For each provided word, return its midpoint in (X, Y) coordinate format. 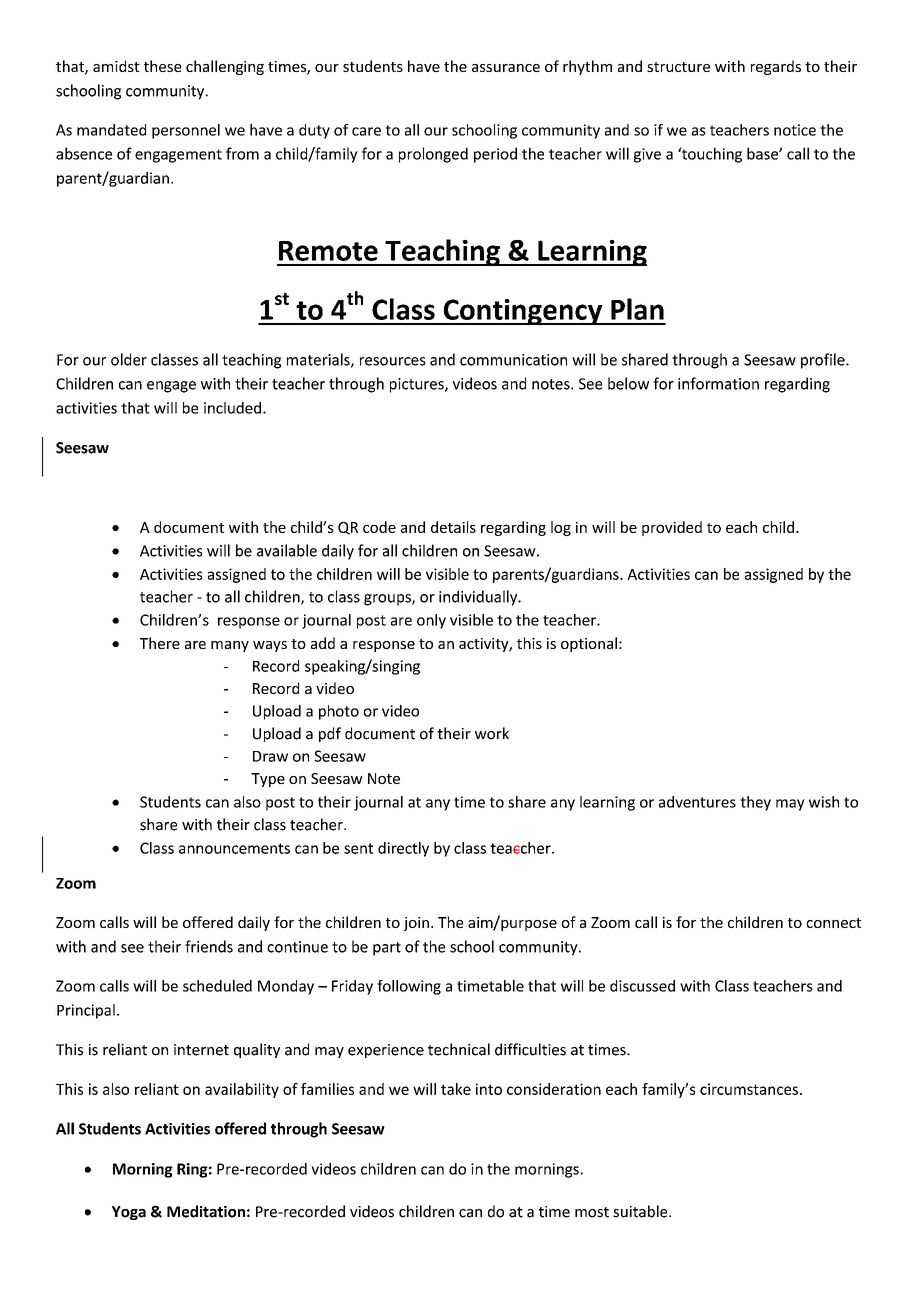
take (456, 1089)
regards (776, 67)
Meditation (206, 1211)
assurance (506, 68)
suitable (641, 1211)
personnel (186, 131)
